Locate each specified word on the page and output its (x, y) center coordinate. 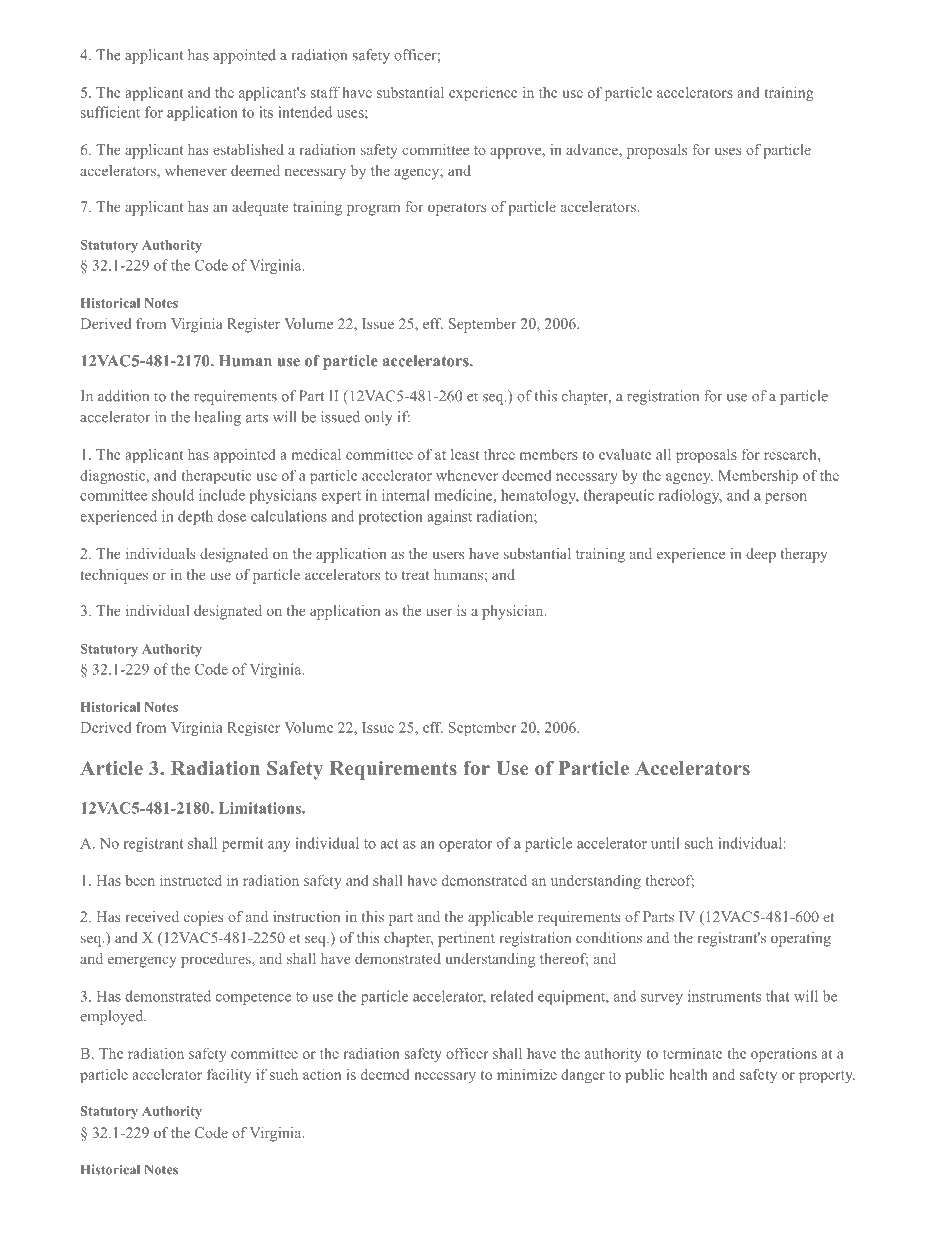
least (465, 454)
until (665, 843)
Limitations (261, 808)
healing (218, 418)
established (248, 149)
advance (593, 149)
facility (229, 1075)
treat (415, 575)
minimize (527, 1074)
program (373, 210)
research (791, 454)
